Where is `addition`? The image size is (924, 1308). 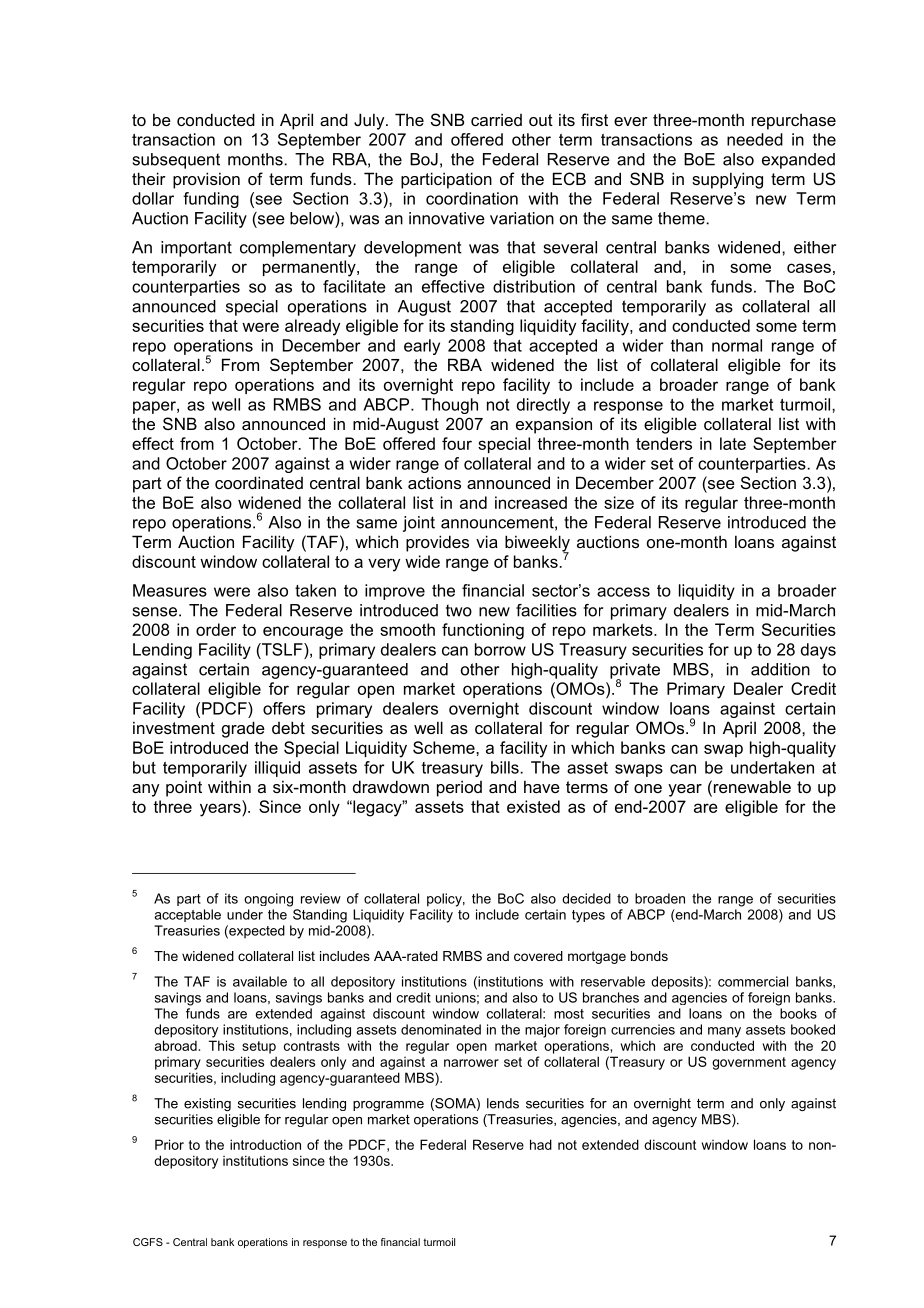
addition is located at coordinates (780, 669).
